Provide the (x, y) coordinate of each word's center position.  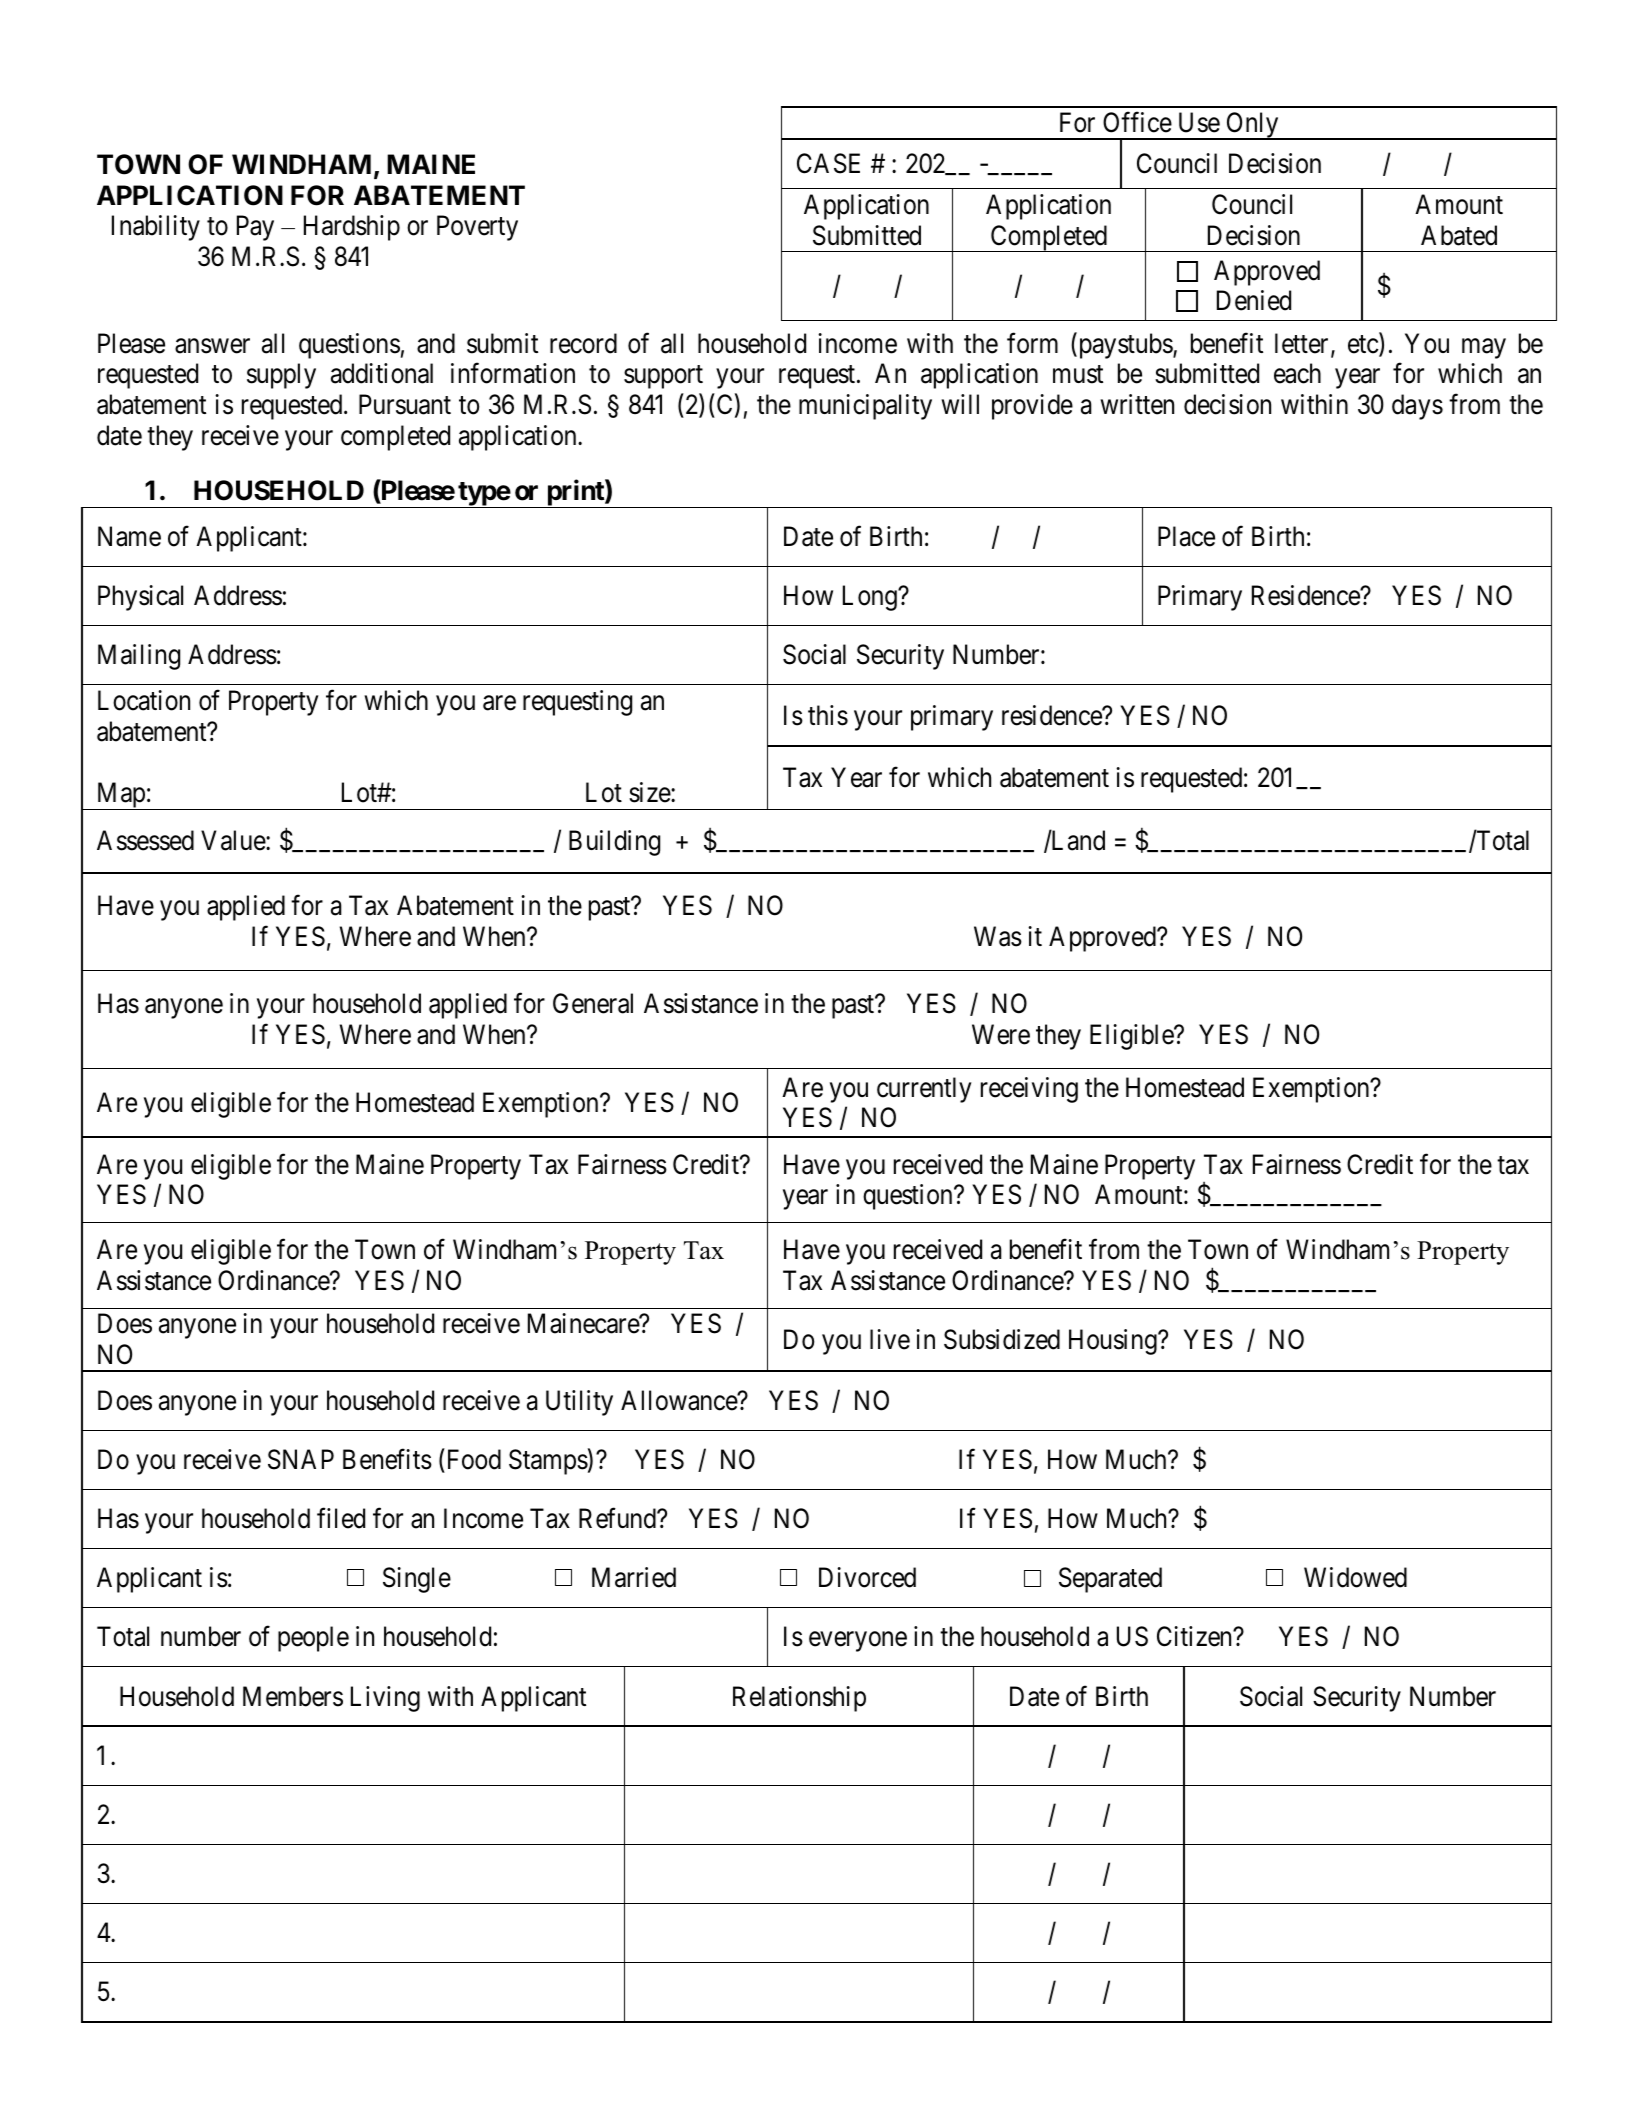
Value (234, 840)
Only (1252, 126)
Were (1001, 1034)
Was (998, 937)
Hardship (352, 228)
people (313, 1639)
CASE (828, 163)
